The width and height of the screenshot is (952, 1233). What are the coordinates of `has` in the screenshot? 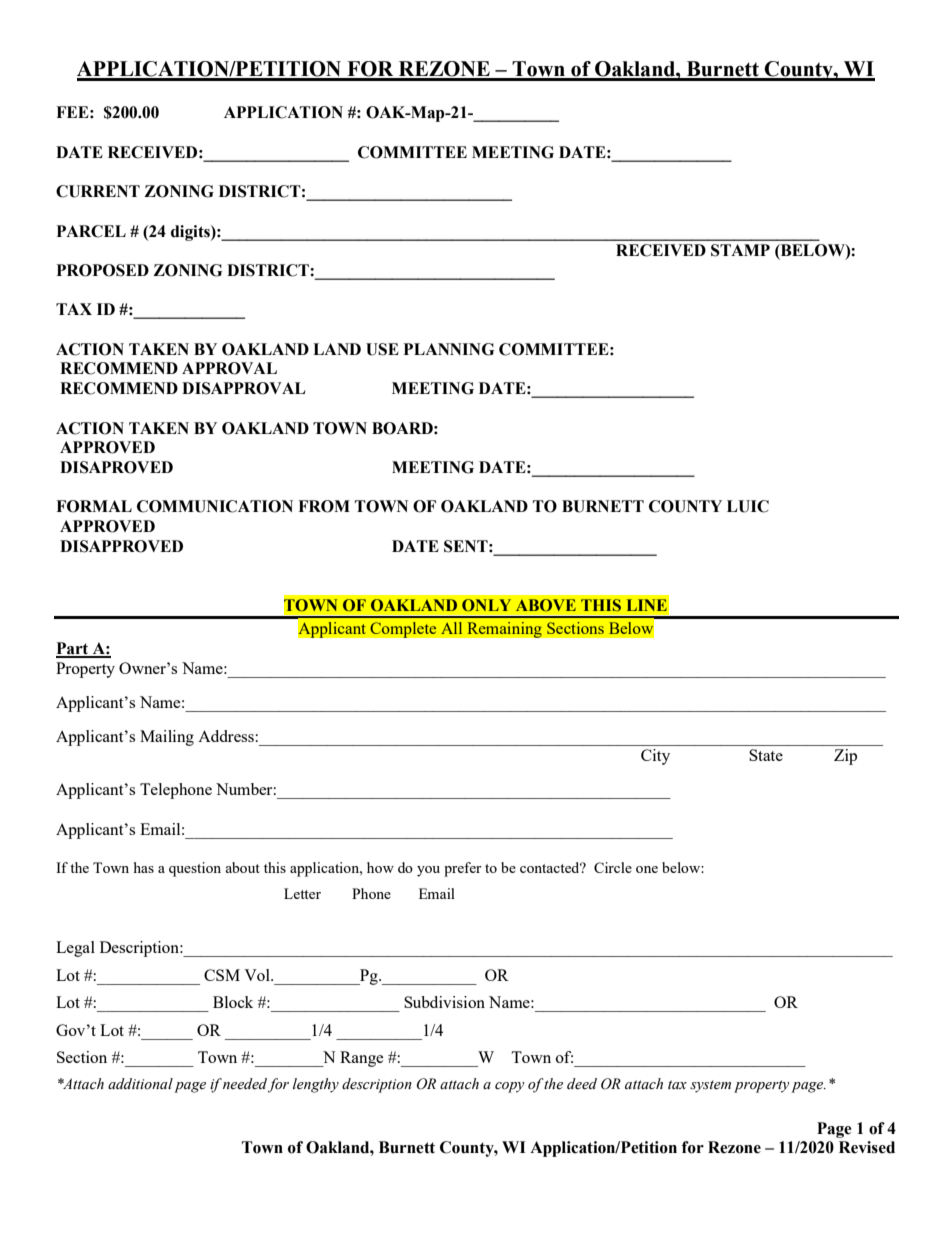 It's located at (144, 867).
